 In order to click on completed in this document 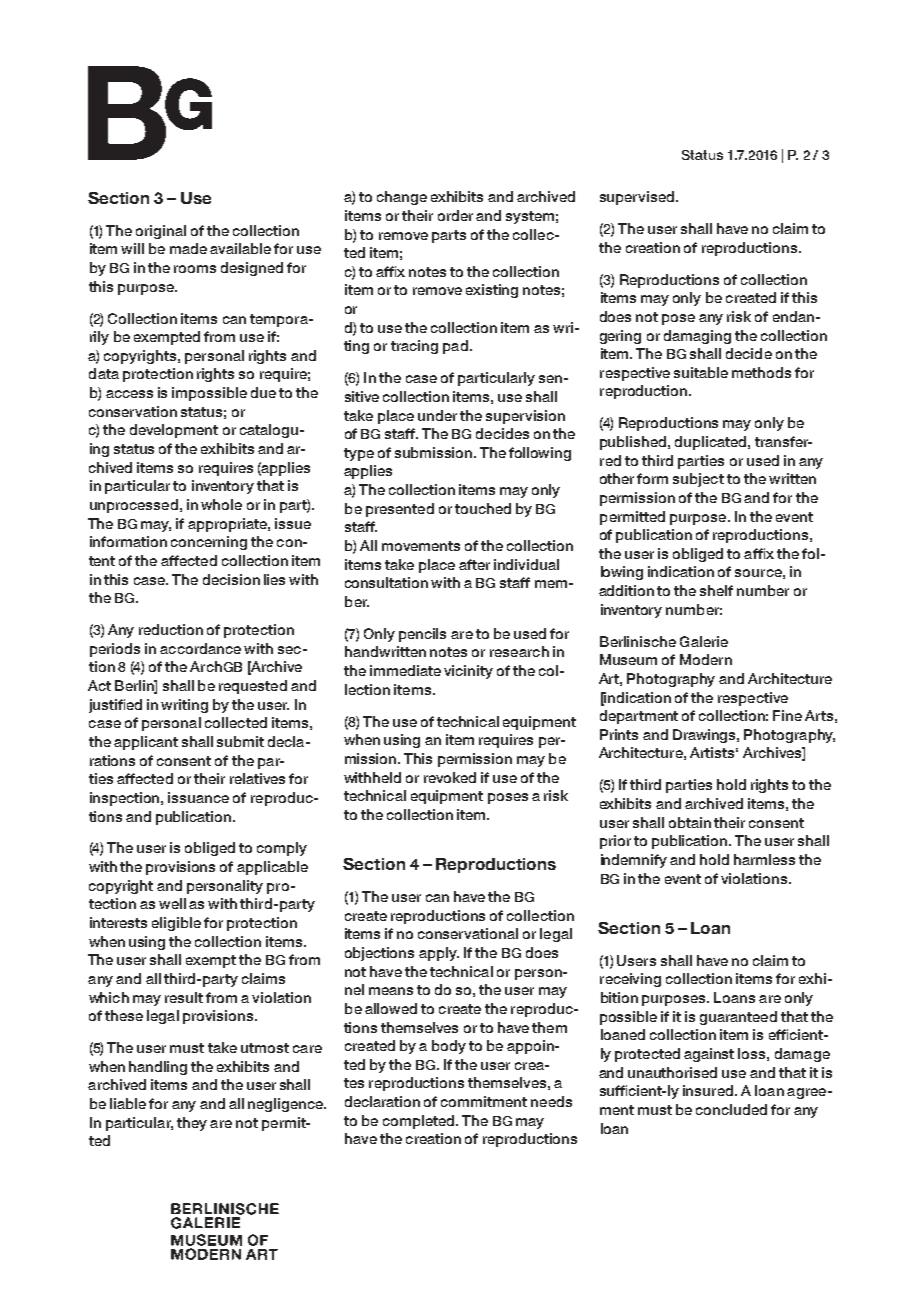, I will do `click(420, 1122)`.
